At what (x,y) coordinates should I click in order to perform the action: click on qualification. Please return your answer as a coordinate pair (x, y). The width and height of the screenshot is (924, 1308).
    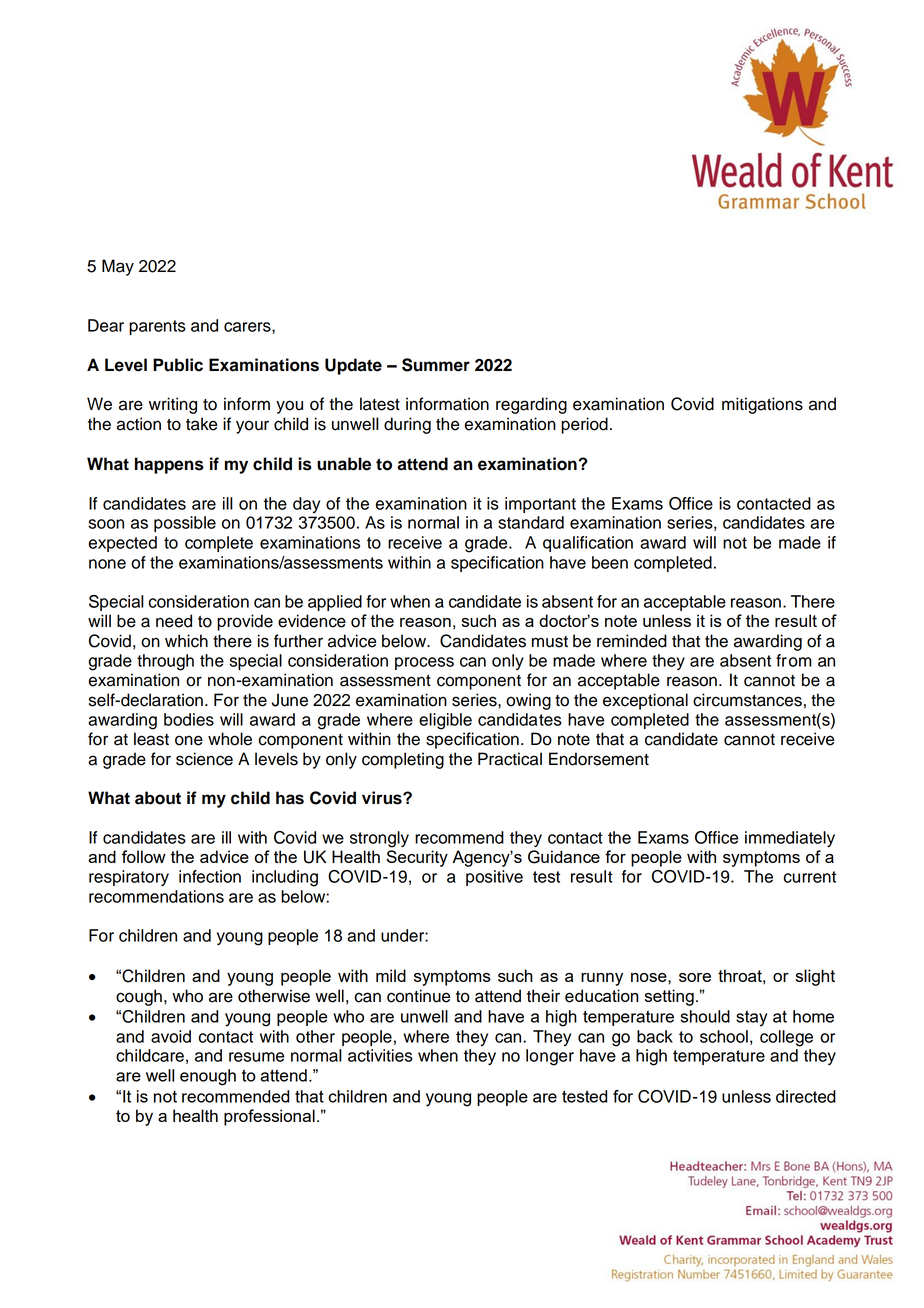
    Looking at the image, I should click on (588, 544).
